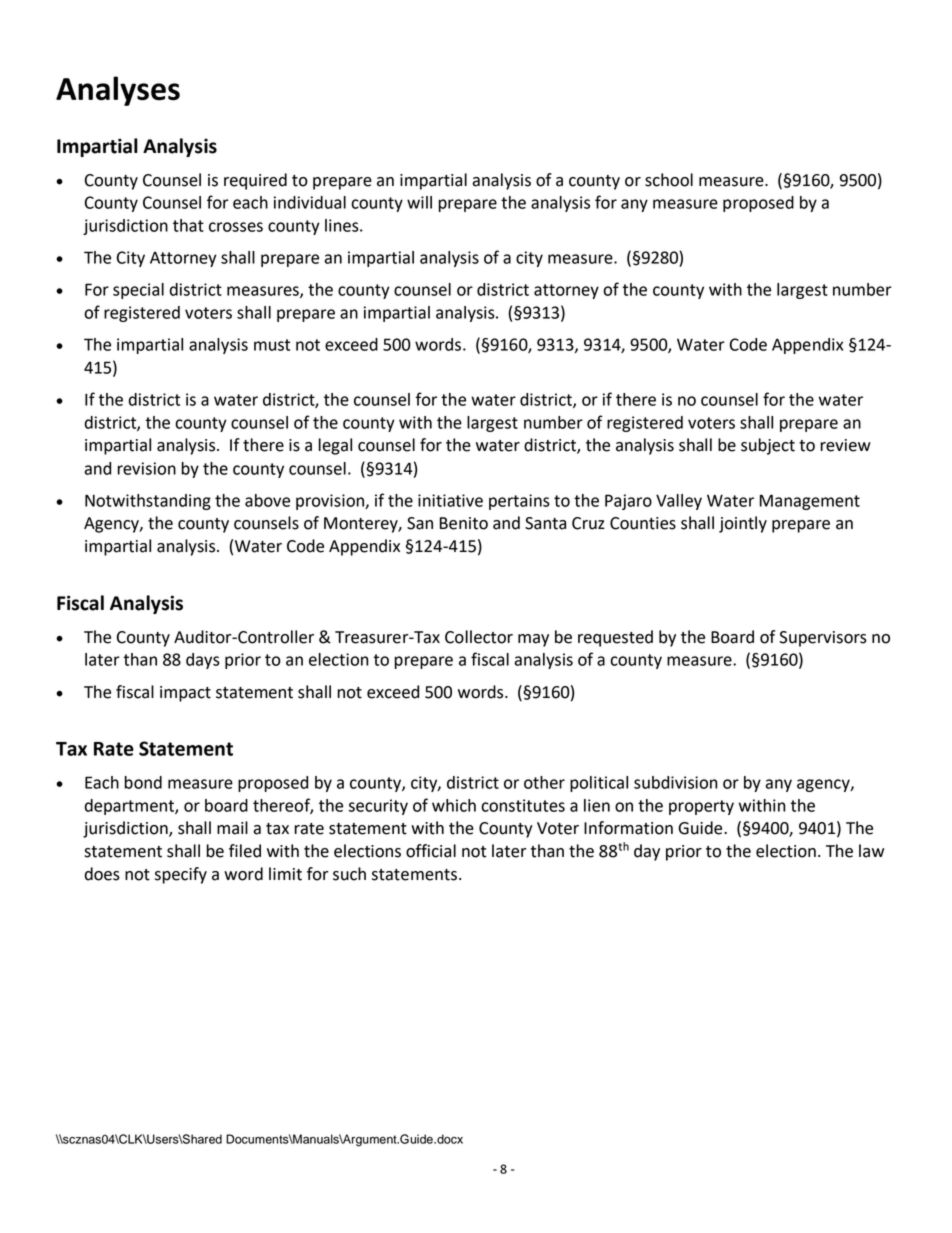 The height and width of the screenshot is (1233, 952). What do you see at coordinates (823, 639) in the screenshot?
I see `Supervisors` at bounding box center [823, 639].
